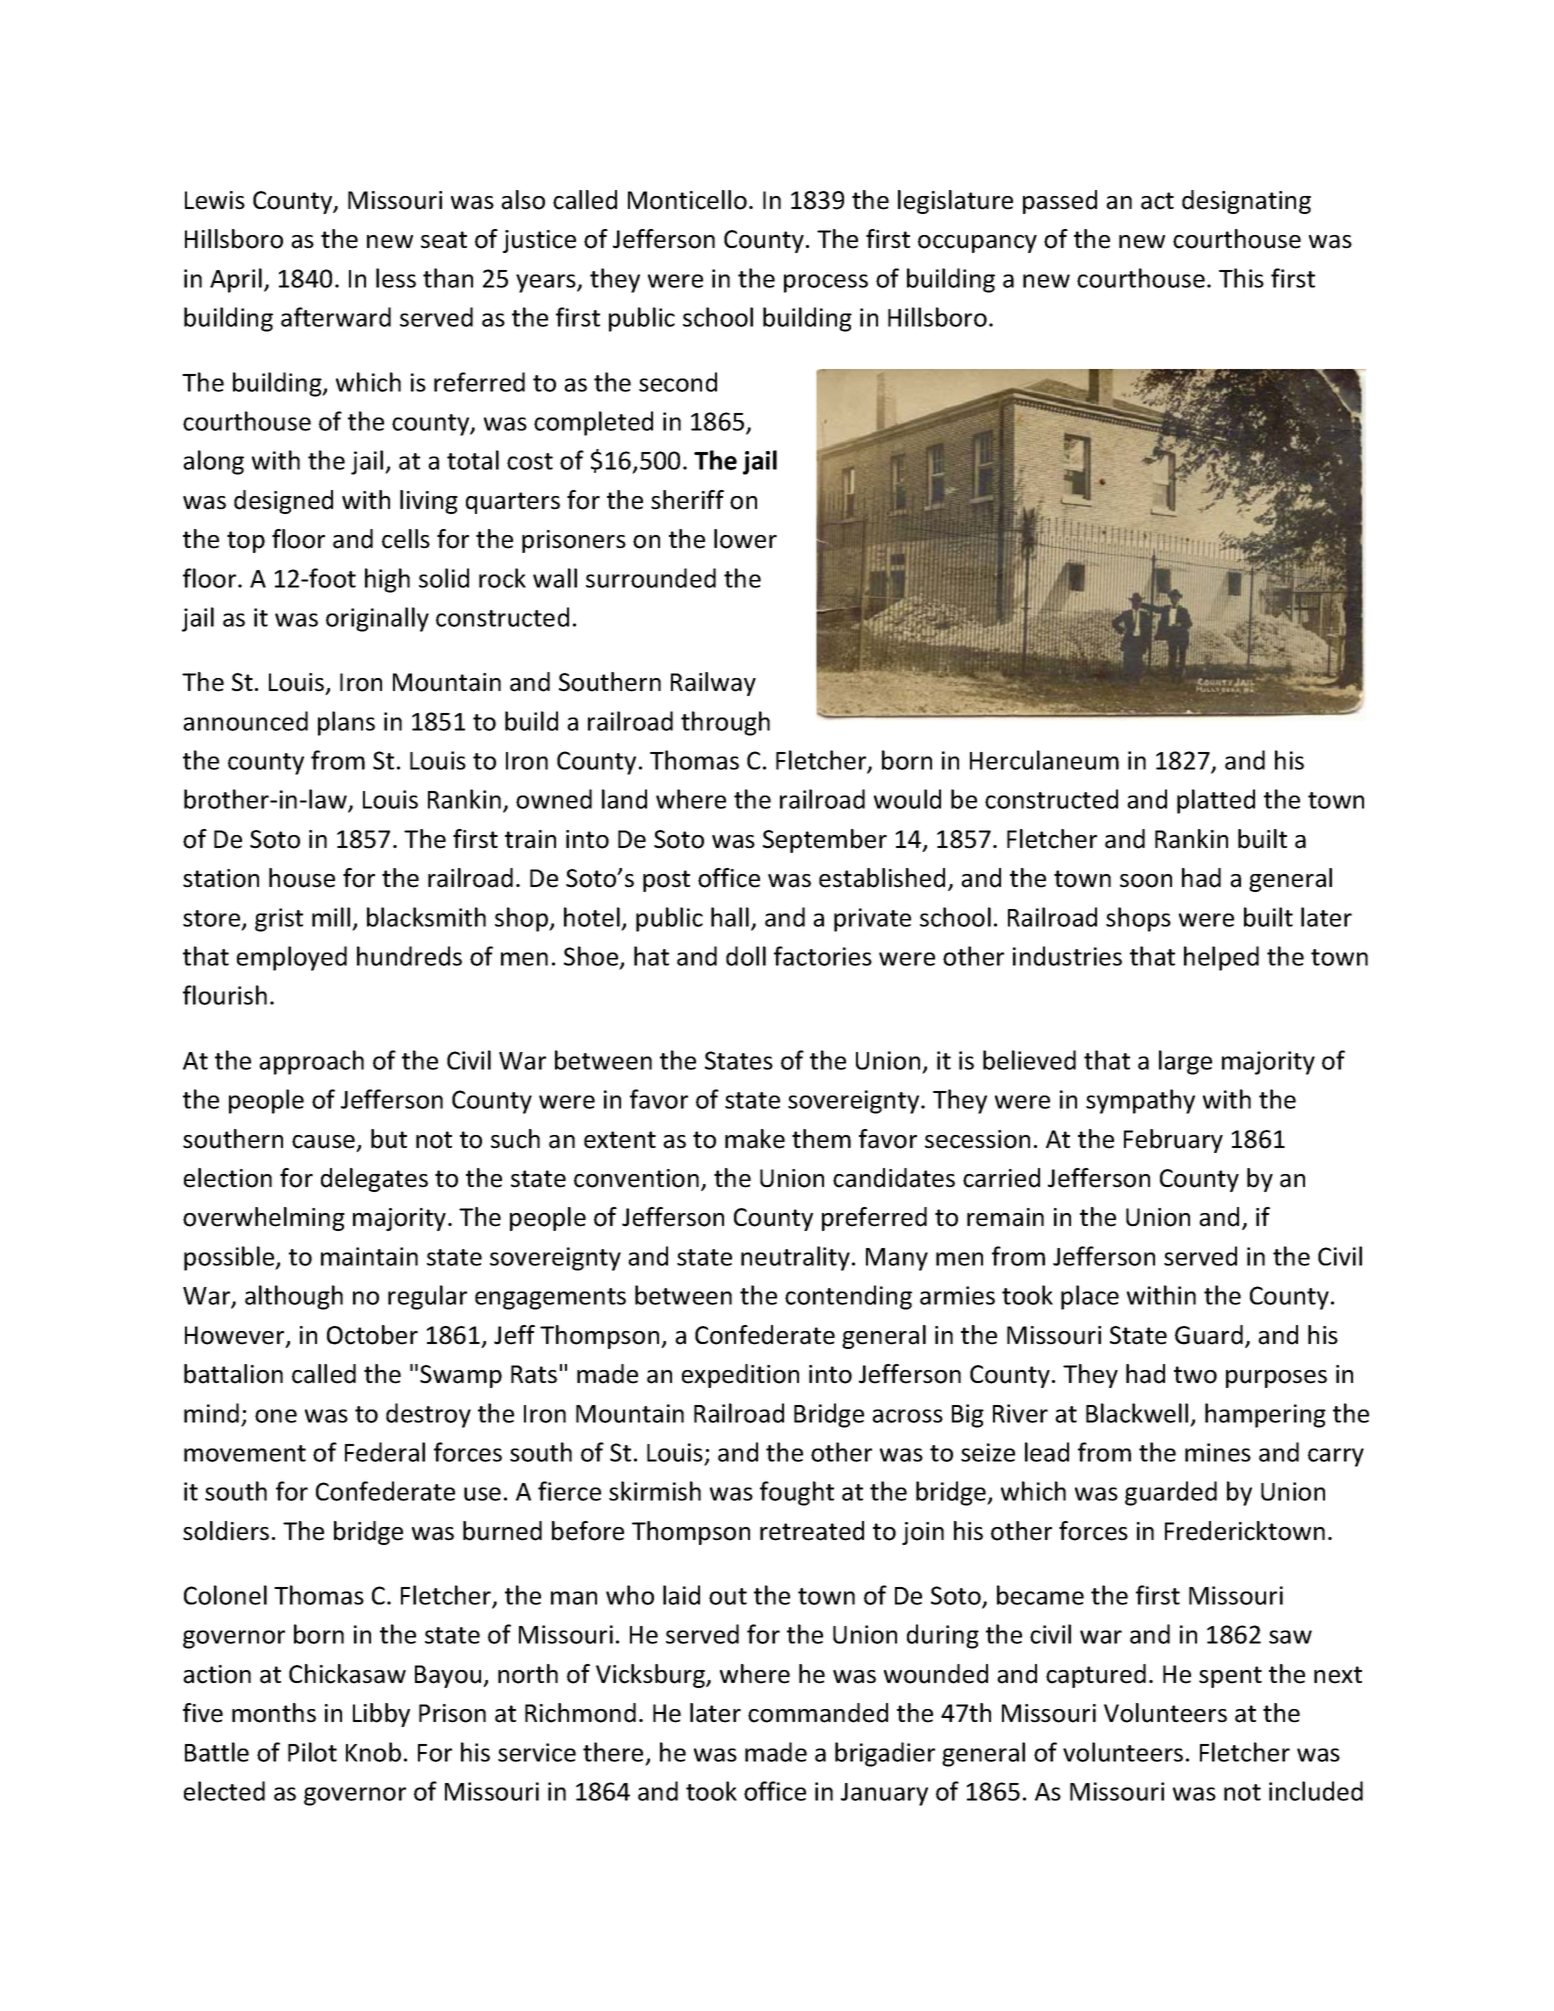 This page has width=1554, height=2011. What do you see at coordinates (1221, 958) in the page?
I see `helped` at bounding box center [1221, 958].
